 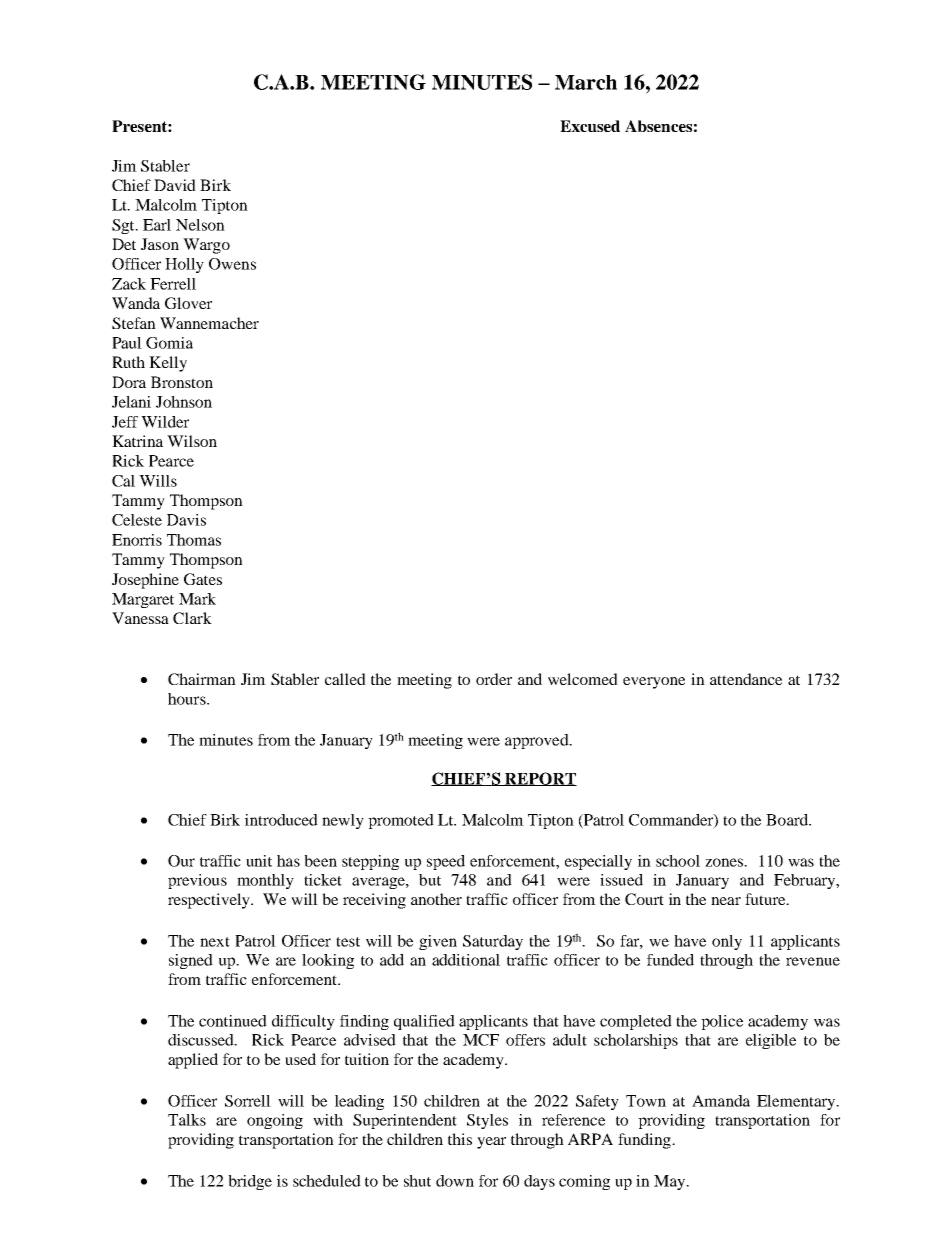 I want to click on Owens, so click(x=232, y=264).
